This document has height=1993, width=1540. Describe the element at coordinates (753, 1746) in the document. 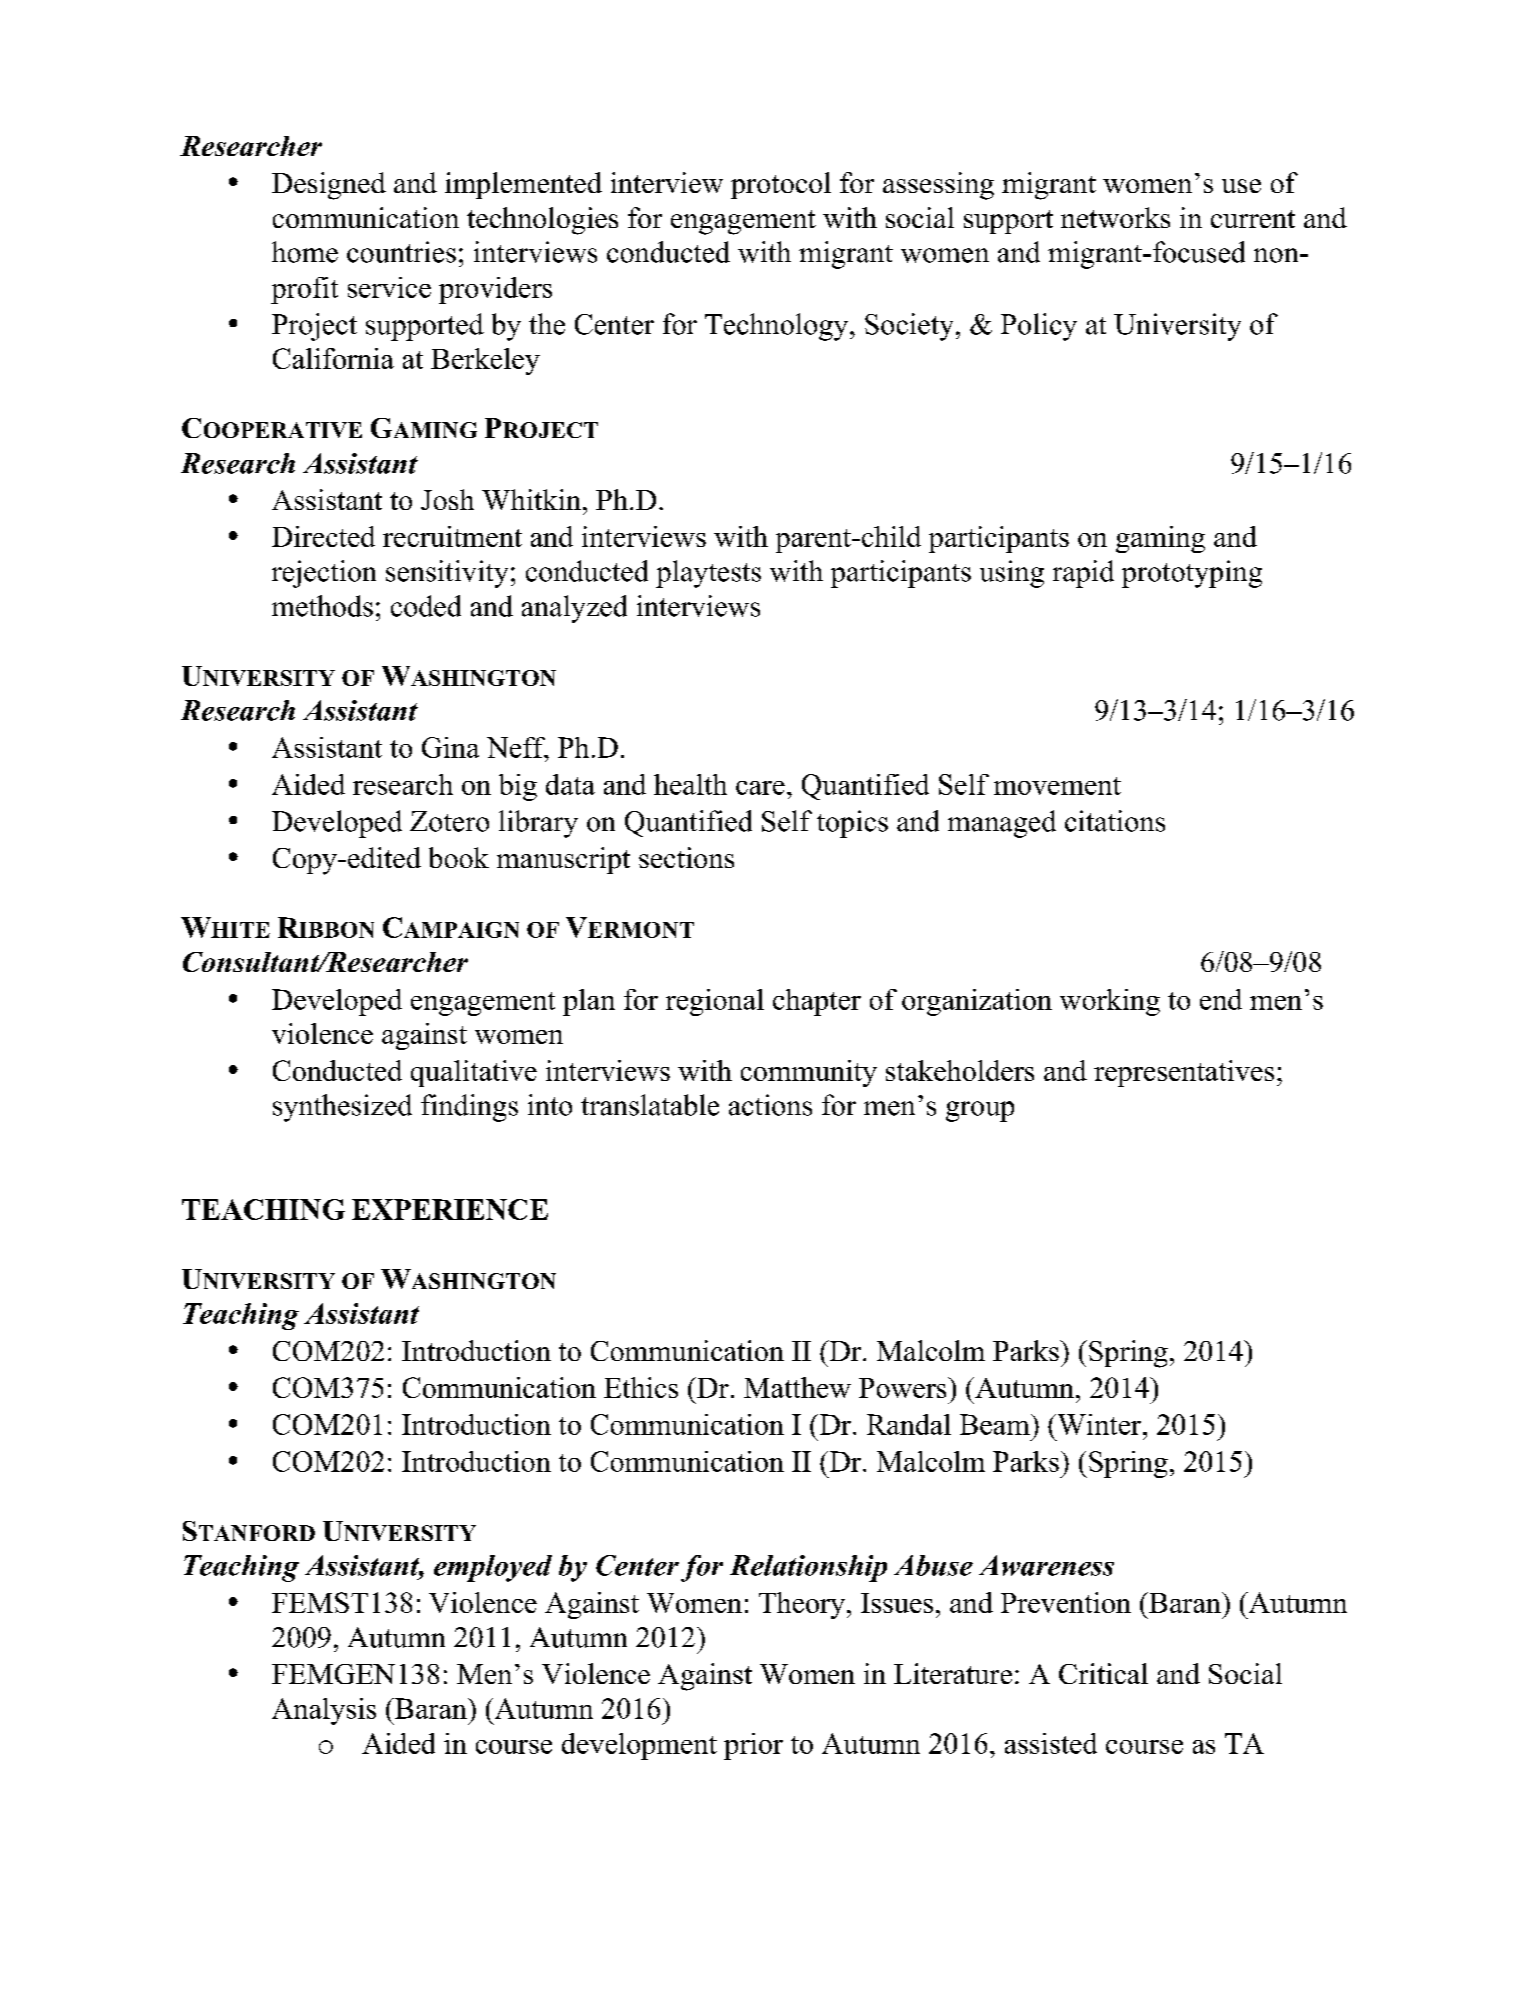

I see `prior` at that location.
